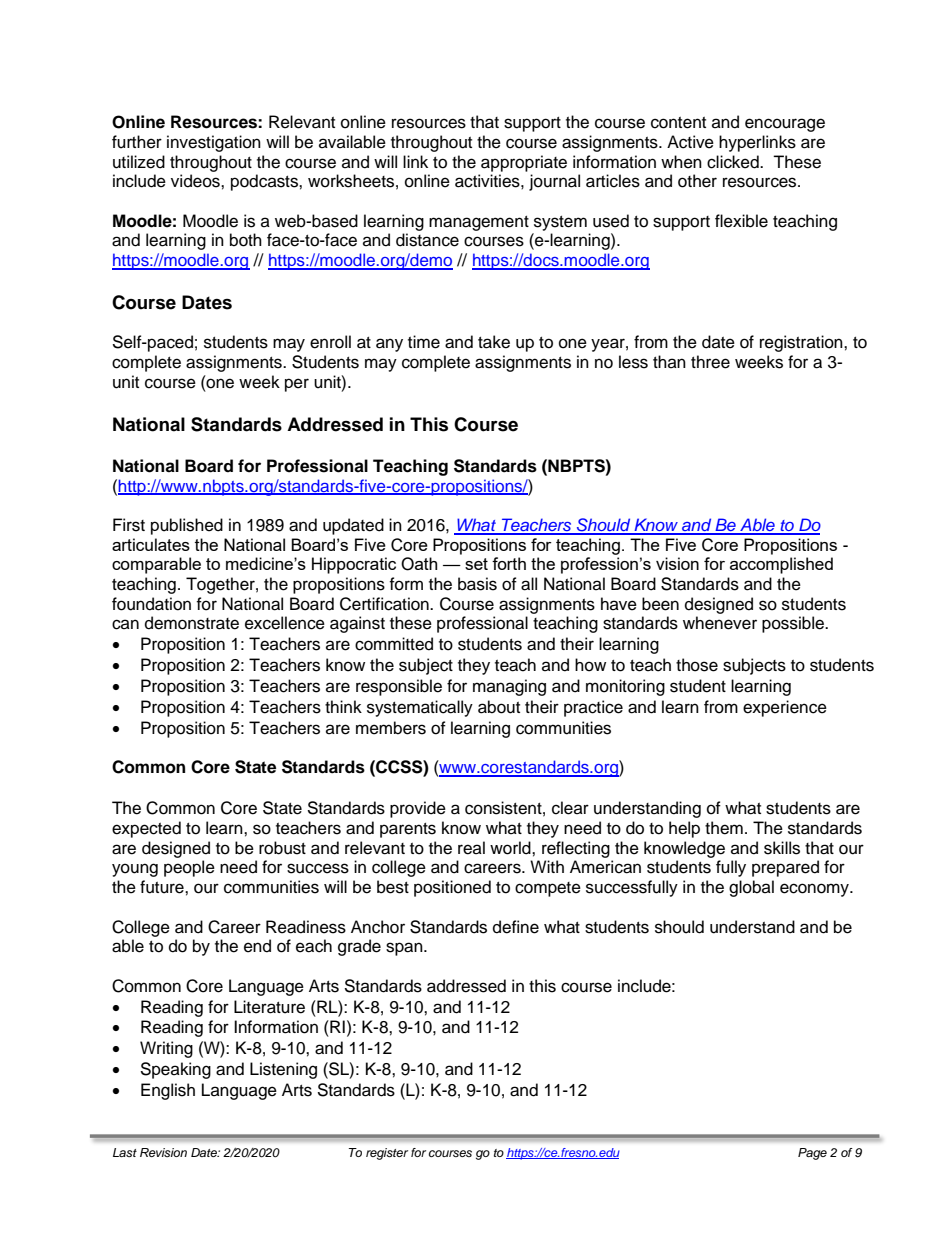  Describe the element at coordinates (734, 162) in the screenshot. I see `clicked` at that location.
